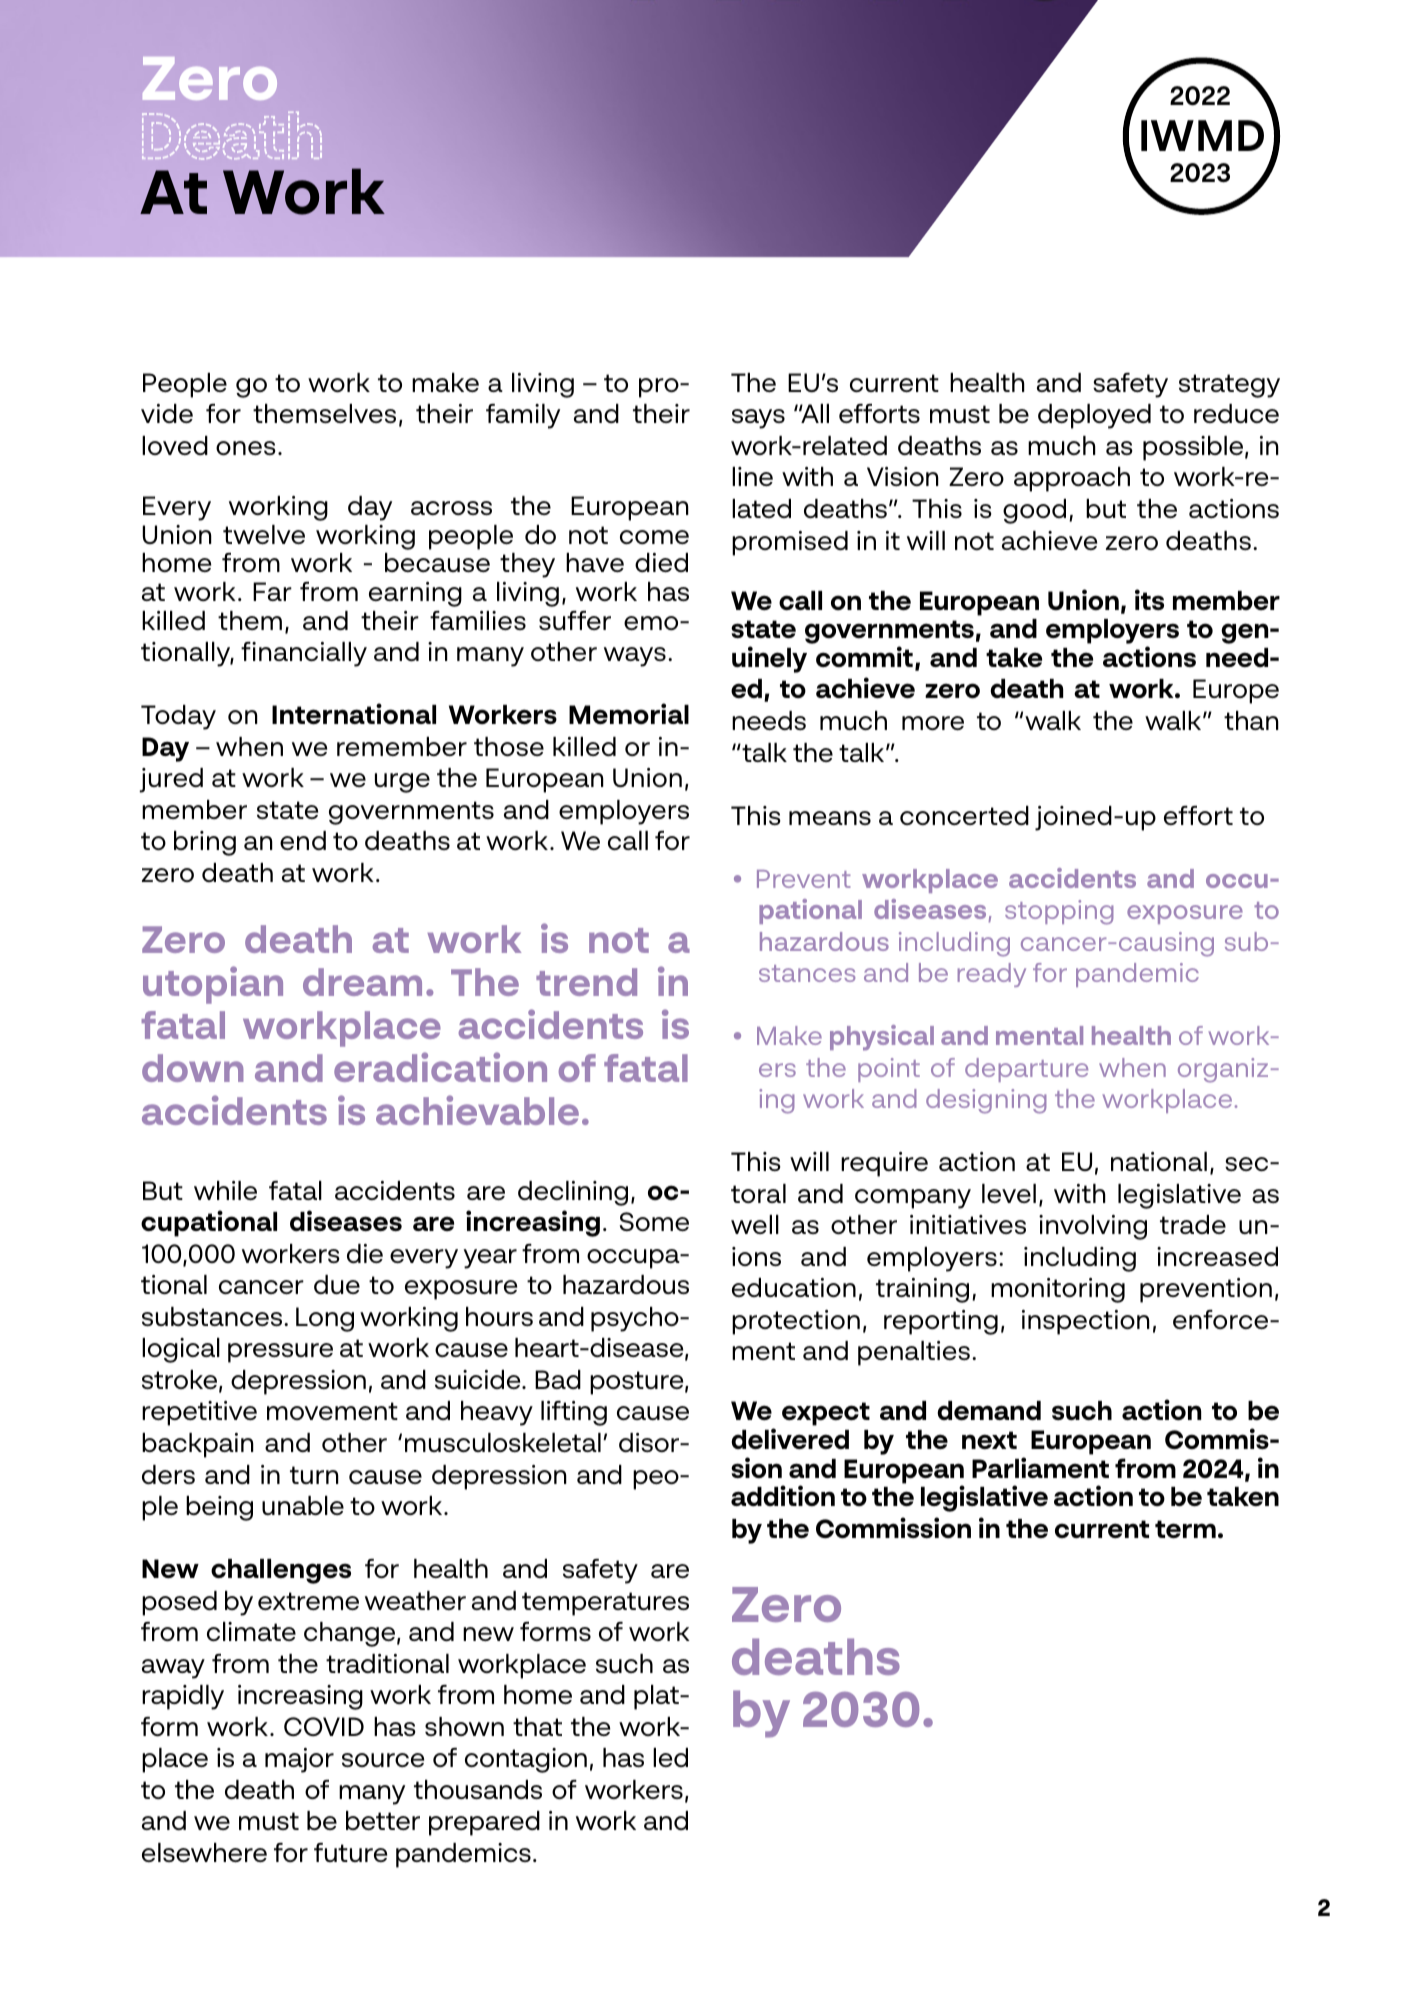 The height and width of the screenshot is (2010, 1421). Describe the element at coordinates (758, 419) in the screenshot. I see `says` at that location.
